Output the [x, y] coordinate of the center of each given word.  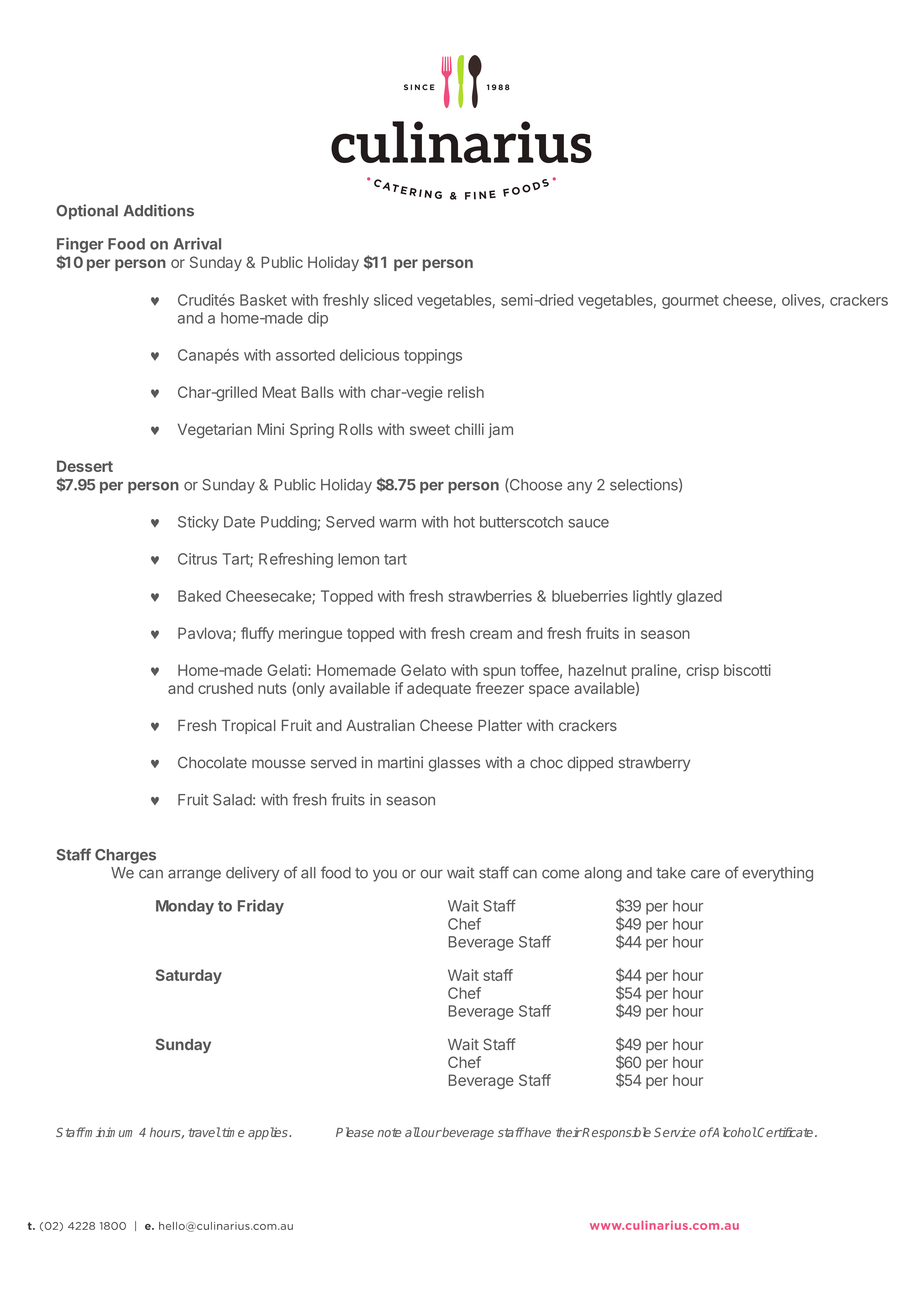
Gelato [423, 670]
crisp [702, 671]
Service [675, 1132]
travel [204, 1132]
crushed [225, 688]
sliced [393, 300]
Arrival [197, 243]
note [389, 1132]
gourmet [690, 302]
